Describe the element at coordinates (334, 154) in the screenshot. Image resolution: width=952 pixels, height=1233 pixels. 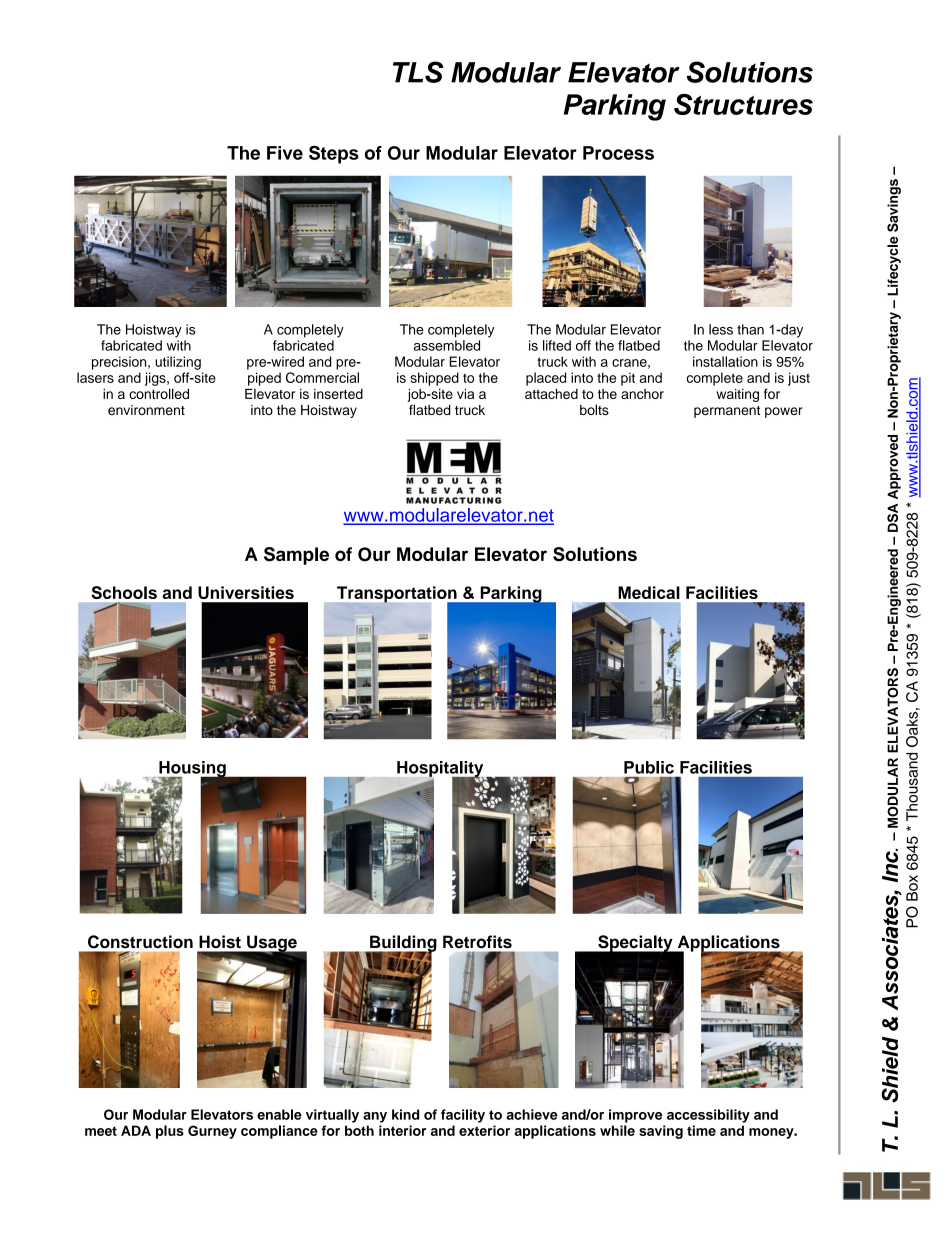
I see `Steps` at that location.
